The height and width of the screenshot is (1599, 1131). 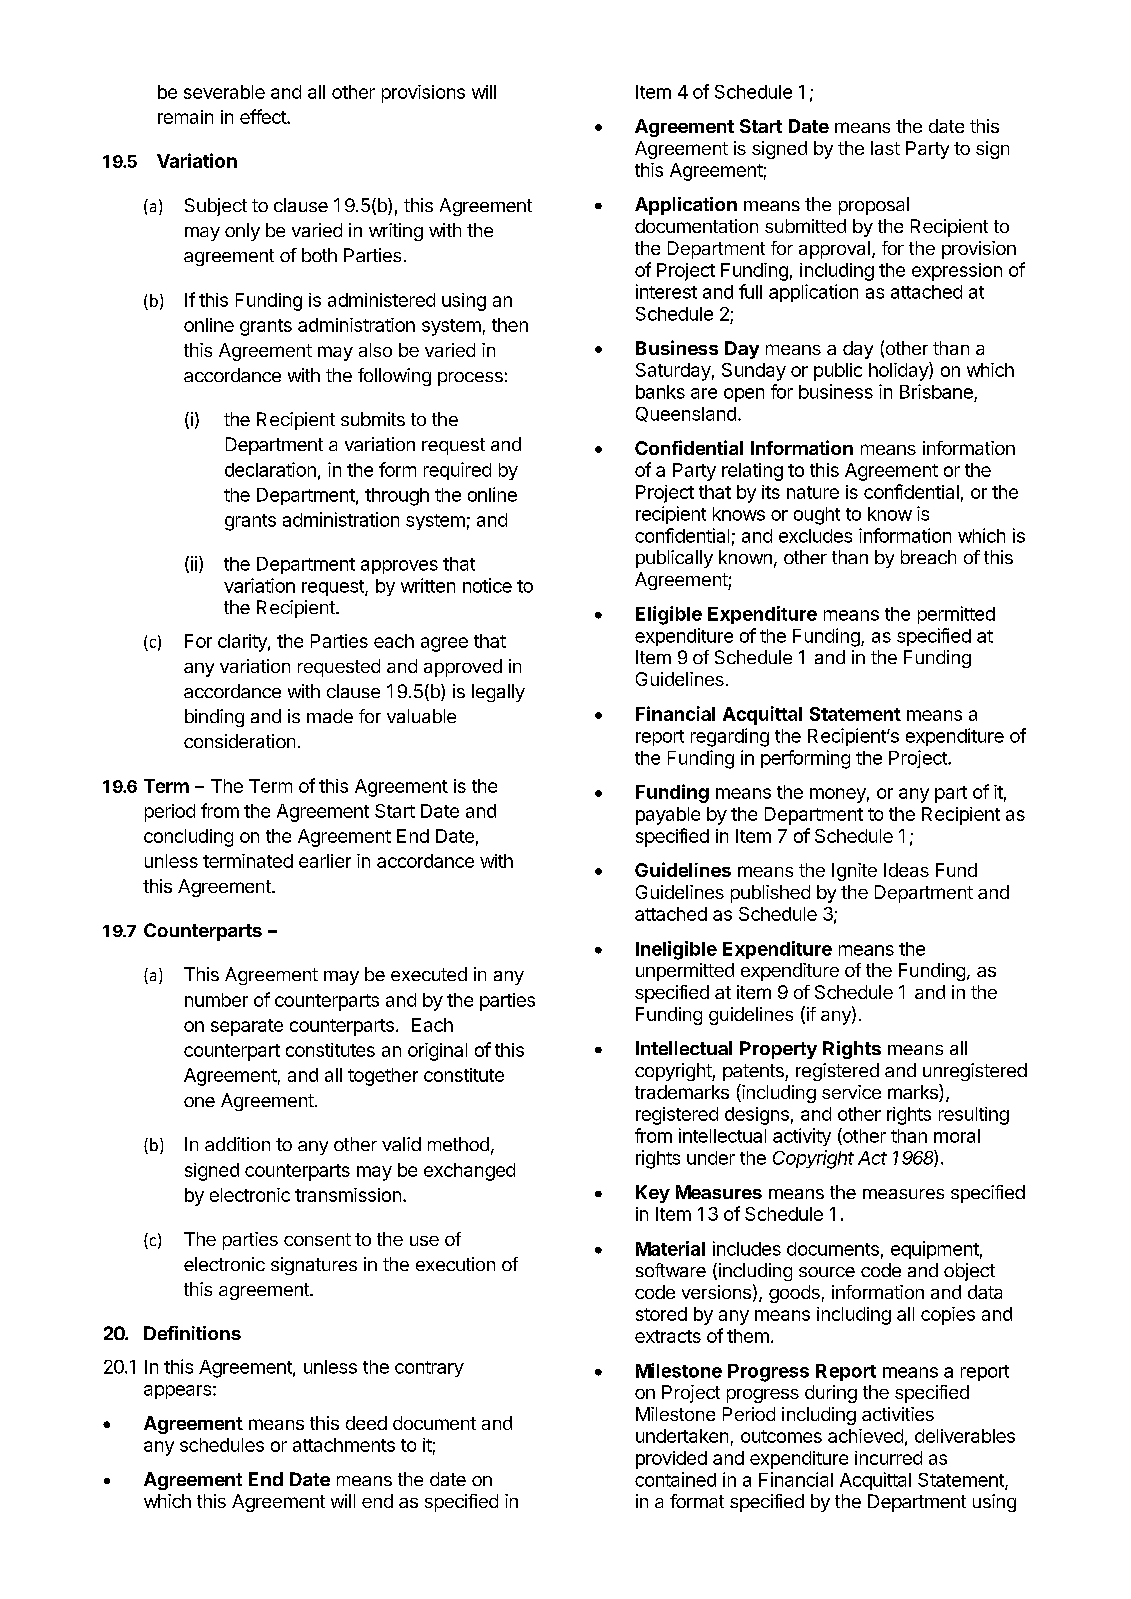 I want to click on addition, so click(x=237, y=1144).
